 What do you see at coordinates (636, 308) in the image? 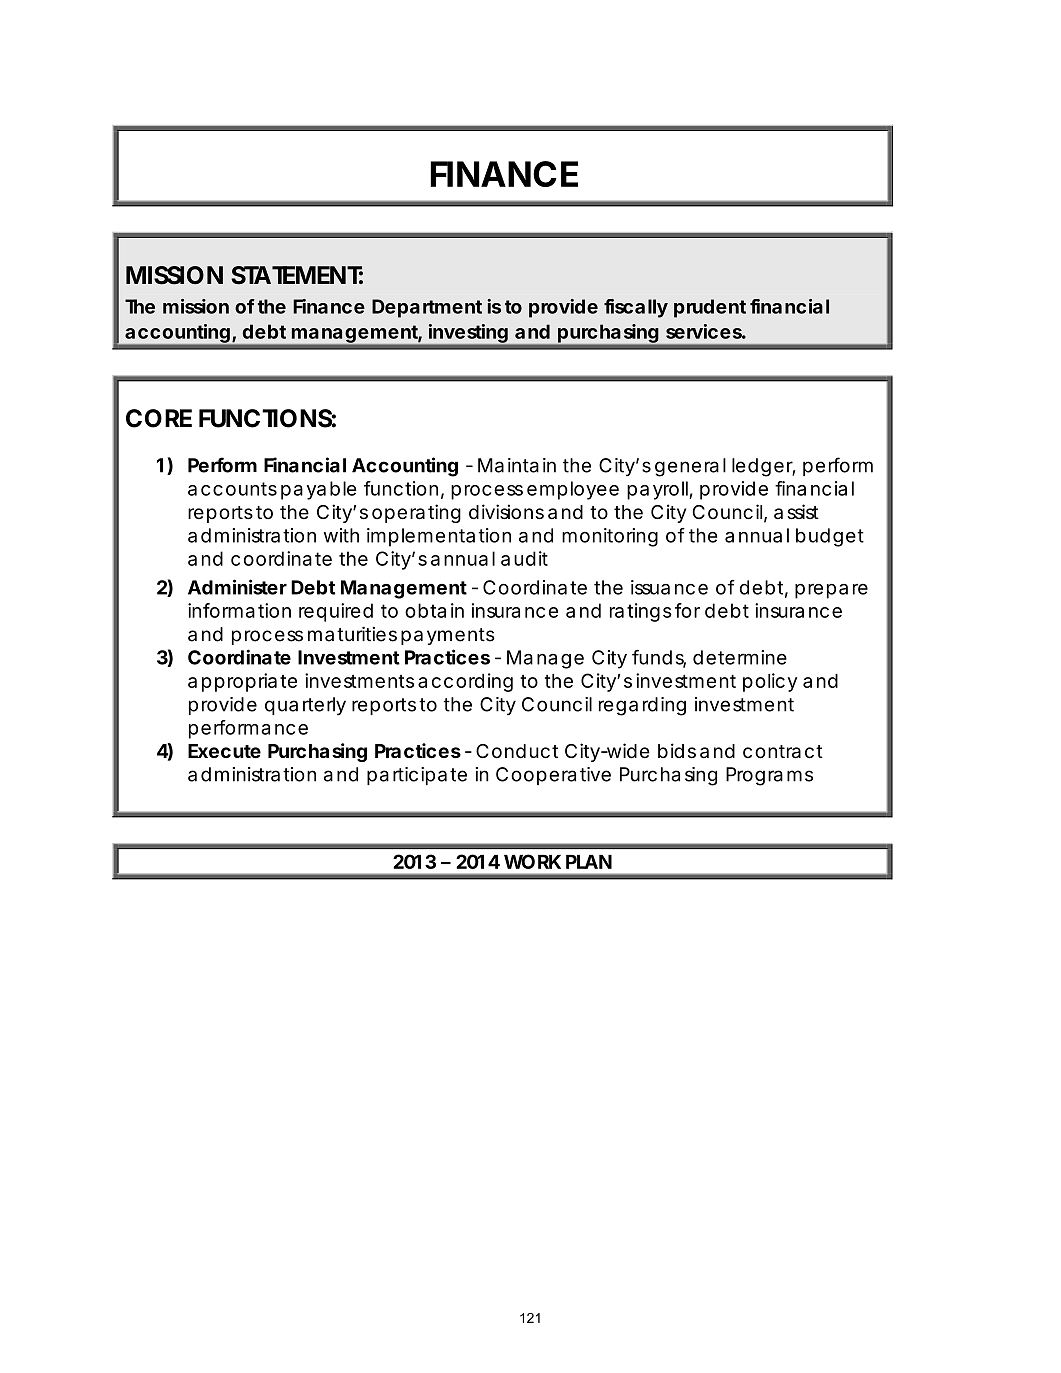
I see `fiscally` at bounding box center [636, 308].
